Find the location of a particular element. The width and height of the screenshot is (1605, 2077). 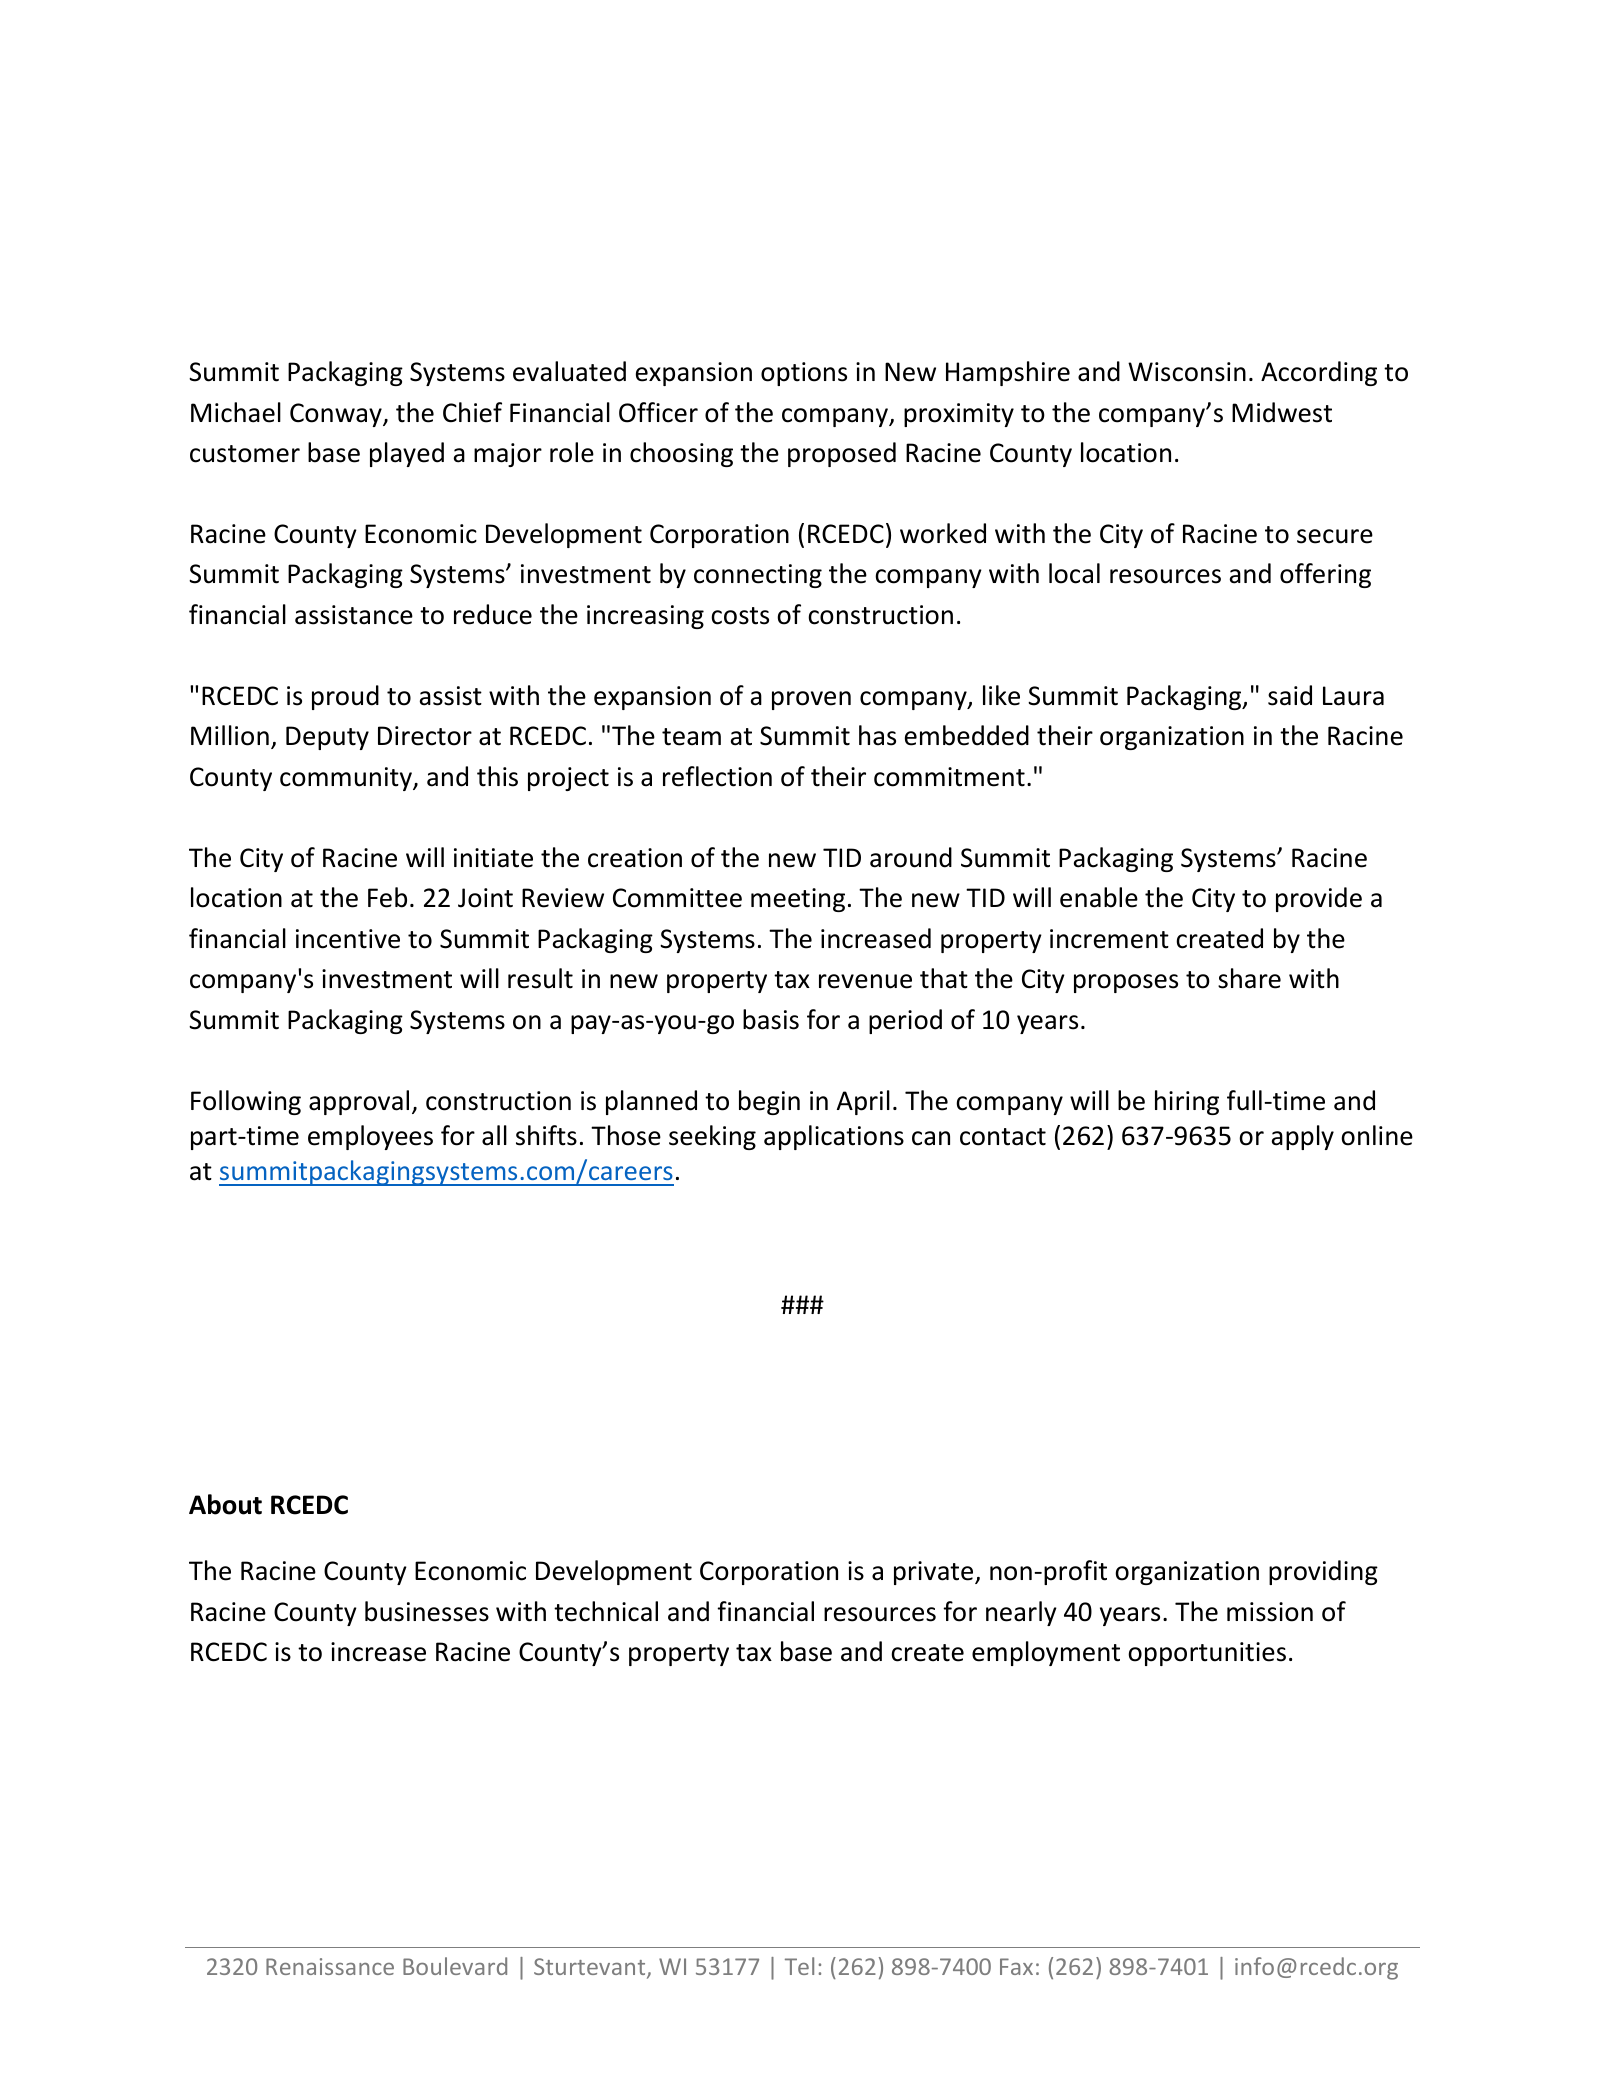

Conway is located at coordinates (337, 415).
